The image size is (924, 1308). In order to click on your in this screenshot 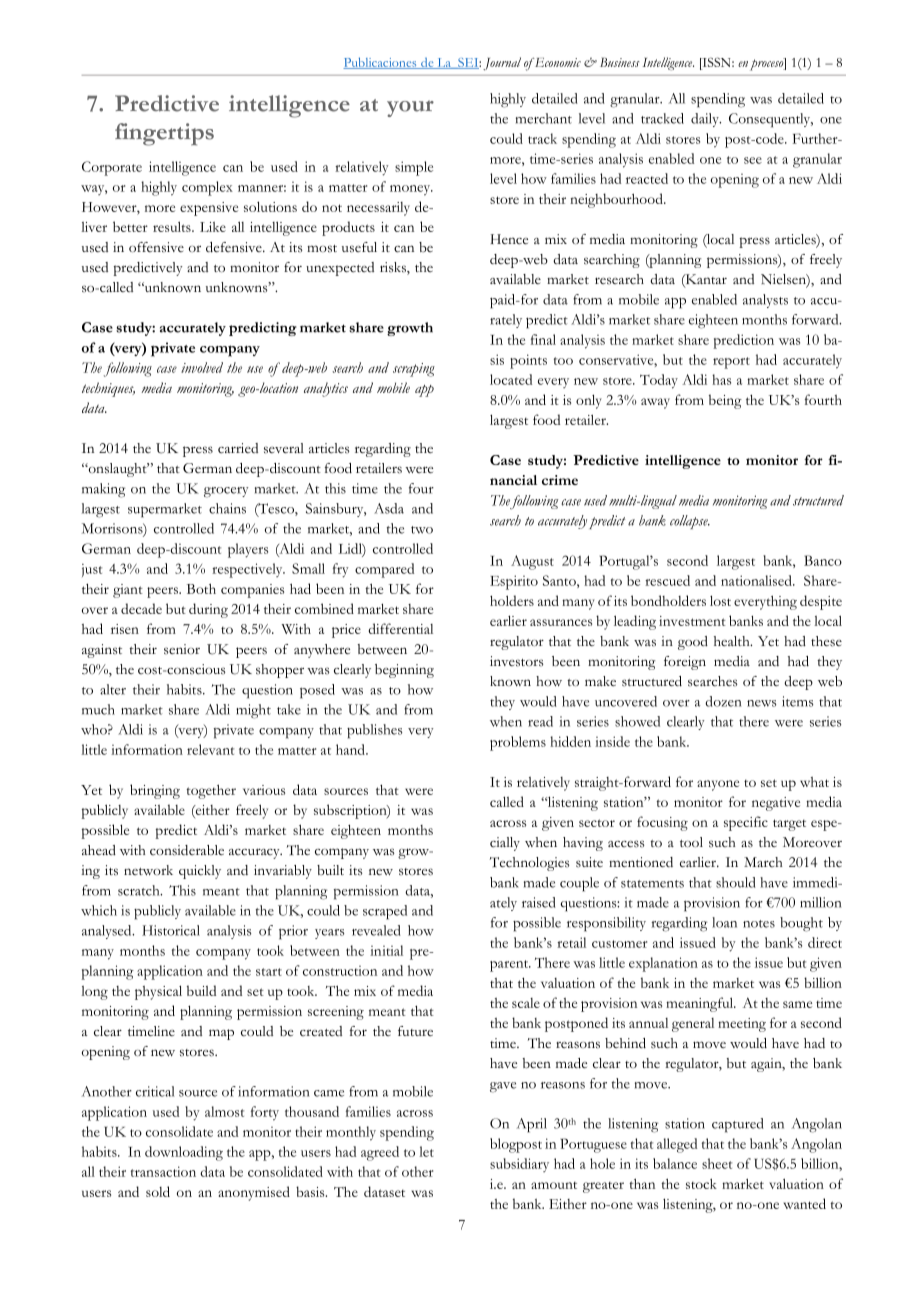, I will do `click(410, 108)`.
